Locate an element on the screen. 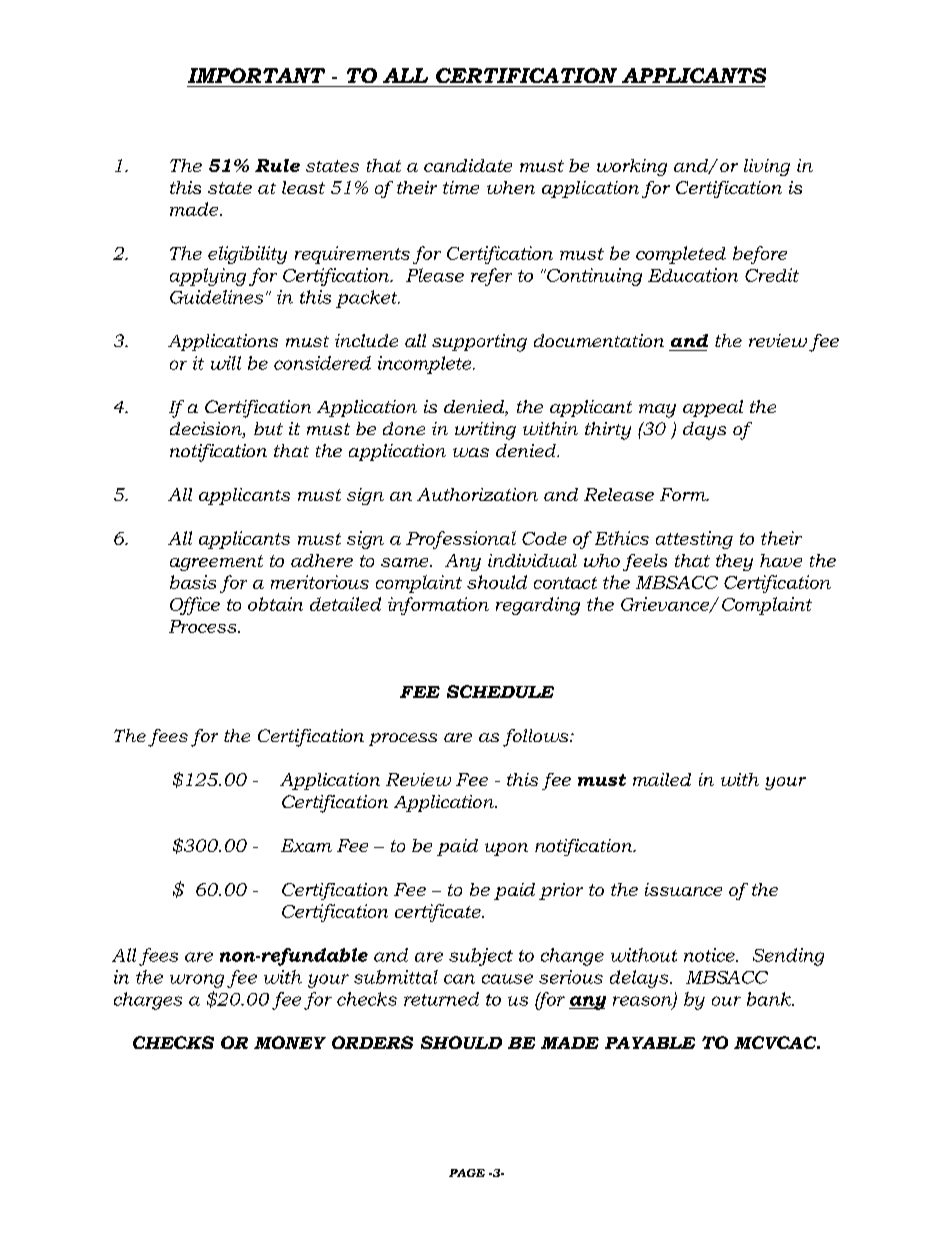 This screenshot has height=1233, width=952. Office is located at coordinates (195, 606).
